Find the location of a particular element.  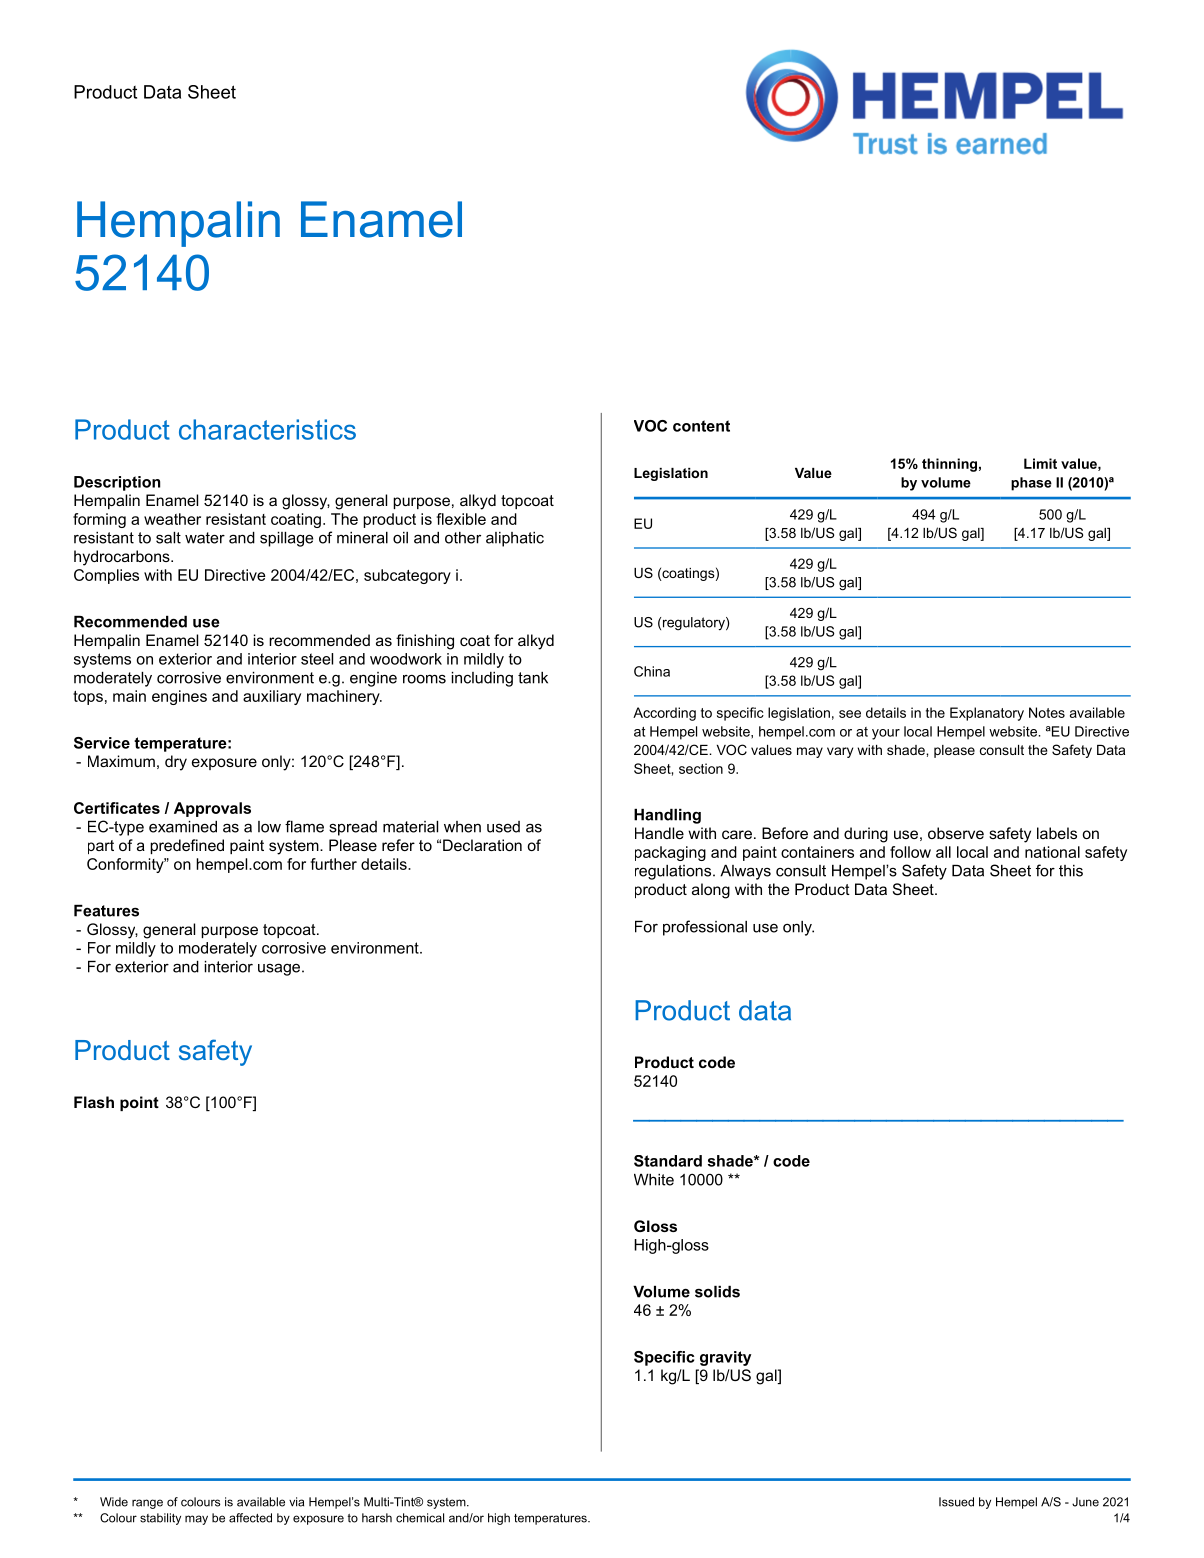

auxiliary is located at coordinates (272, 697).
